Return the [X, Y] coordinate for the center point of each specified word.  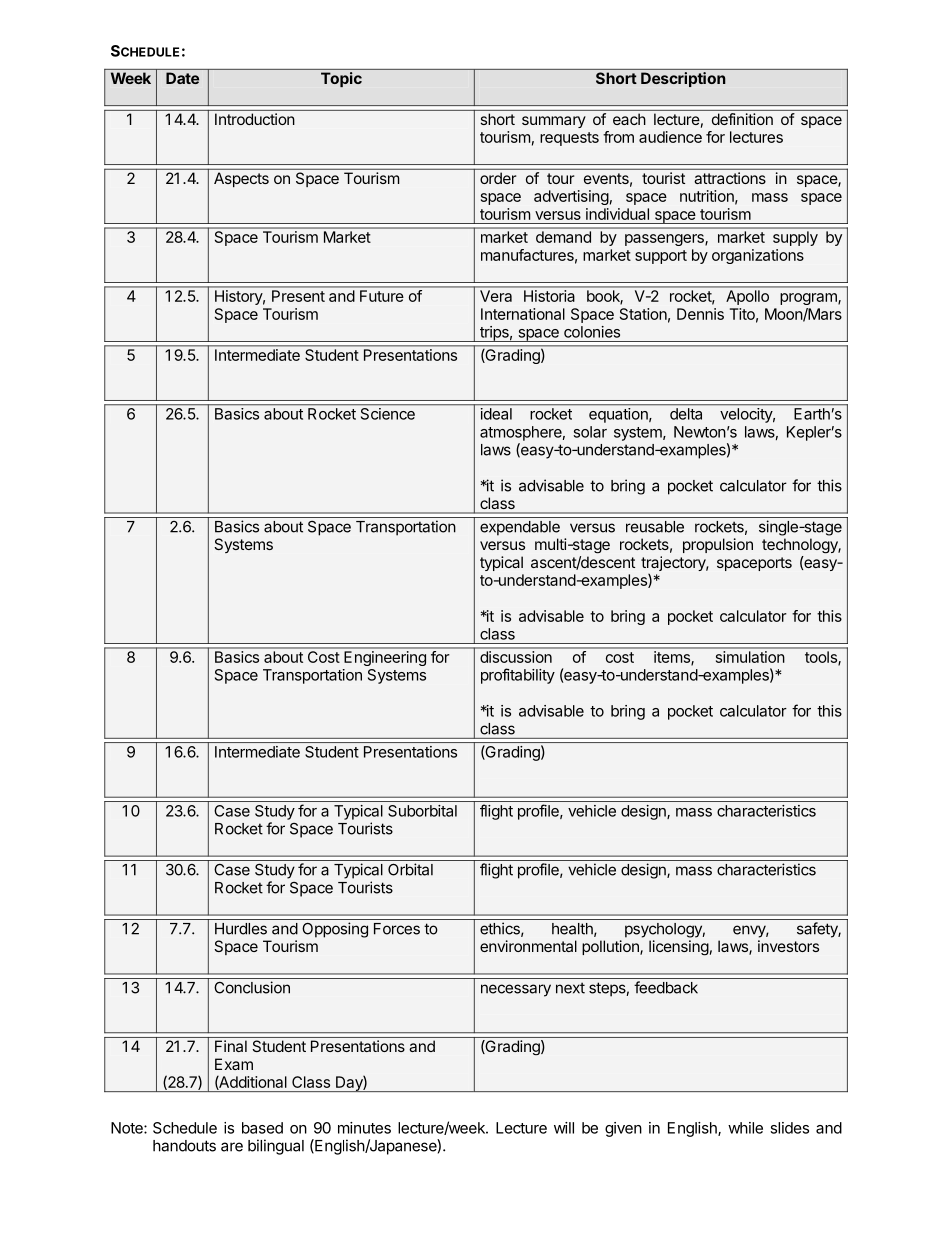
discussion [516, 657]
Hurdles [241, 929]
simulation [750, 657]
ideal [496, 414]
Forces [397, 929]
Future [381, 296]
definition [742, 119]
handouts [184, 1146]
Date [182, 78]
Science [388, 414]
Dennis [700, 314]
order [498, 178]
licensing [679, 948]
